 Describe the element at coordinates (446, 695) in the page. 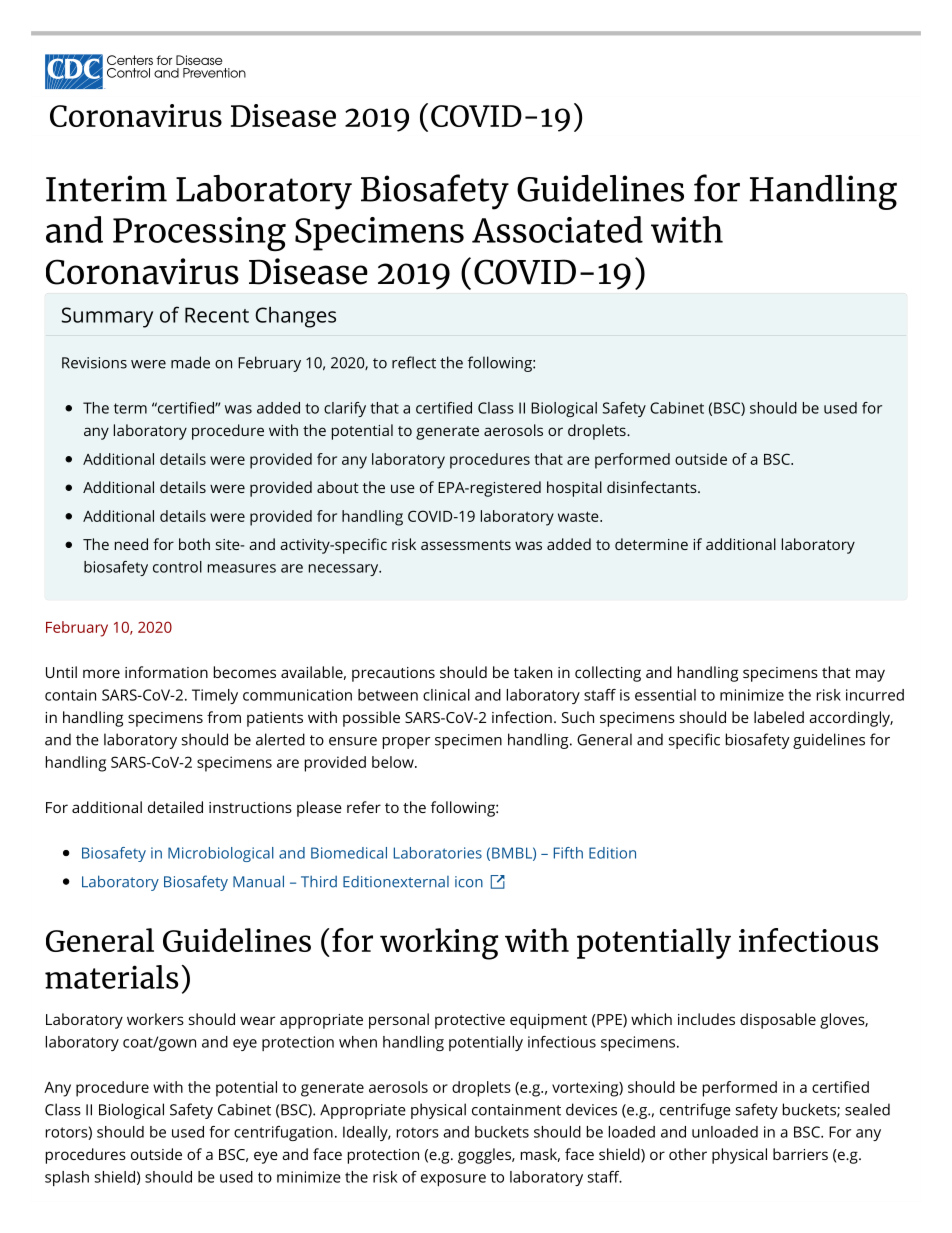

I see `clinical` at that location.
